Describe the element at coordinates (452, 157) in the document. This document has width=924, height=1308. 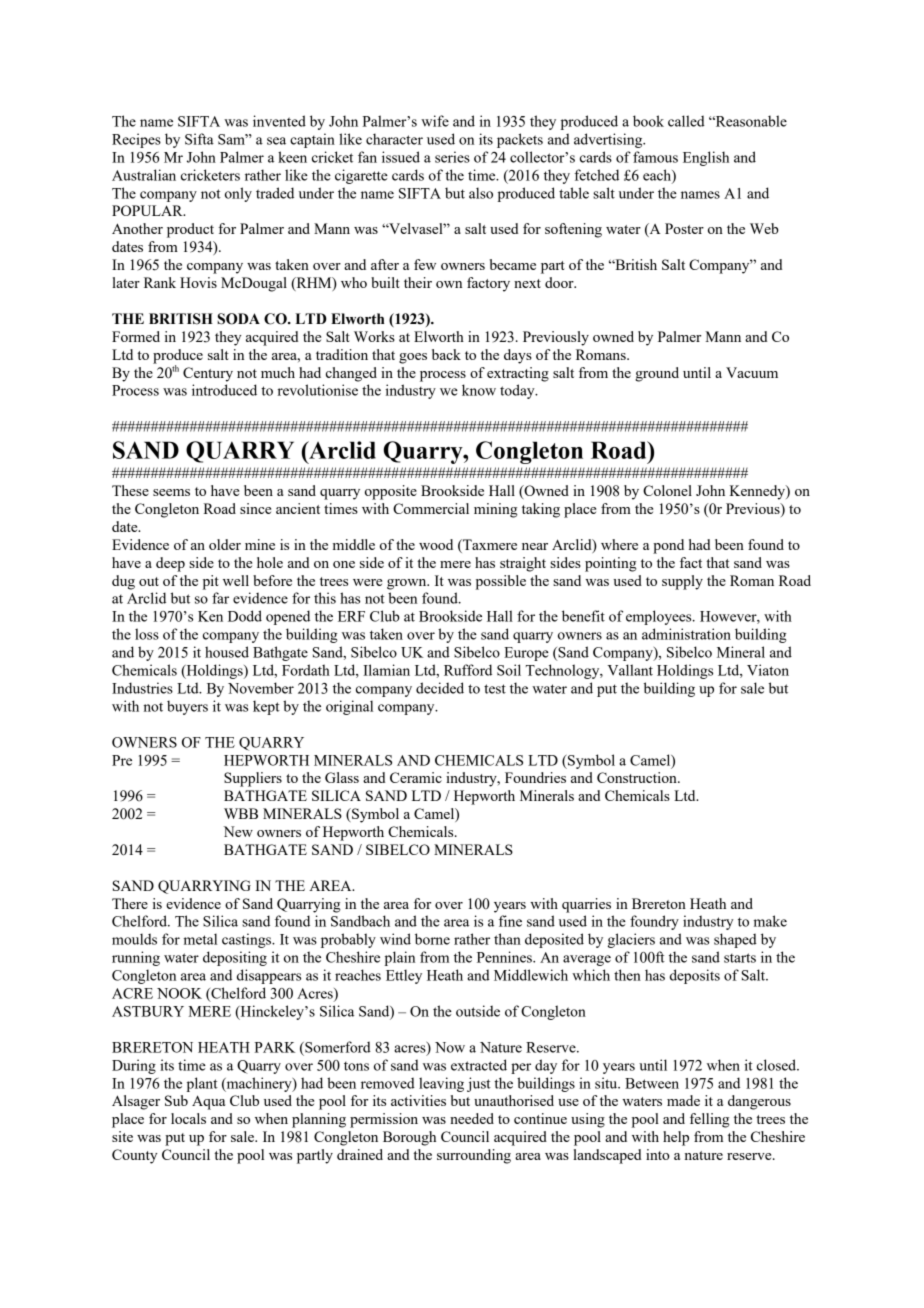
I see `series` at that location.
